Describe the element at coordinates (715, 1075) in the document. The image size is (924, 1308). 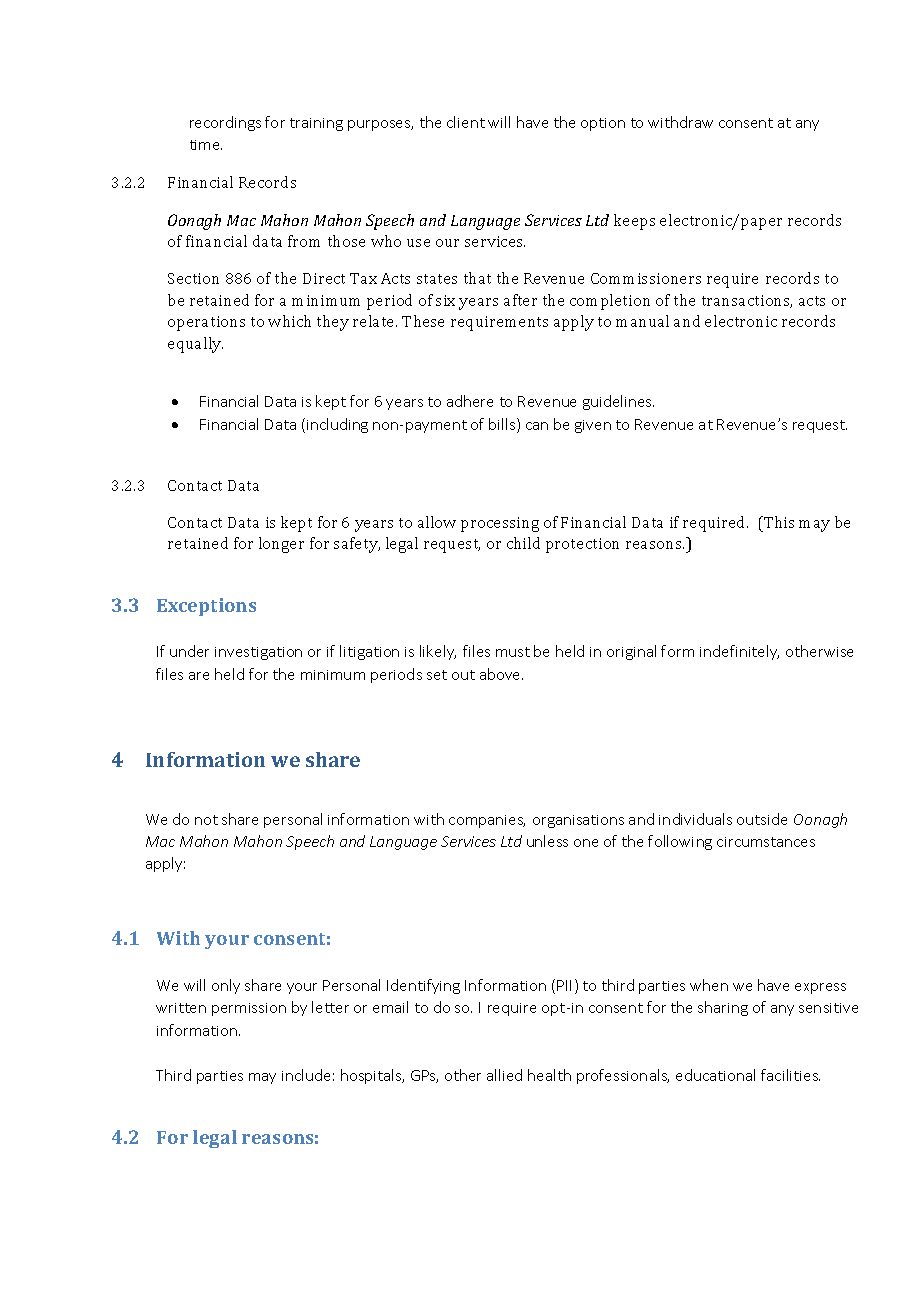
I see `educational` at that location.
